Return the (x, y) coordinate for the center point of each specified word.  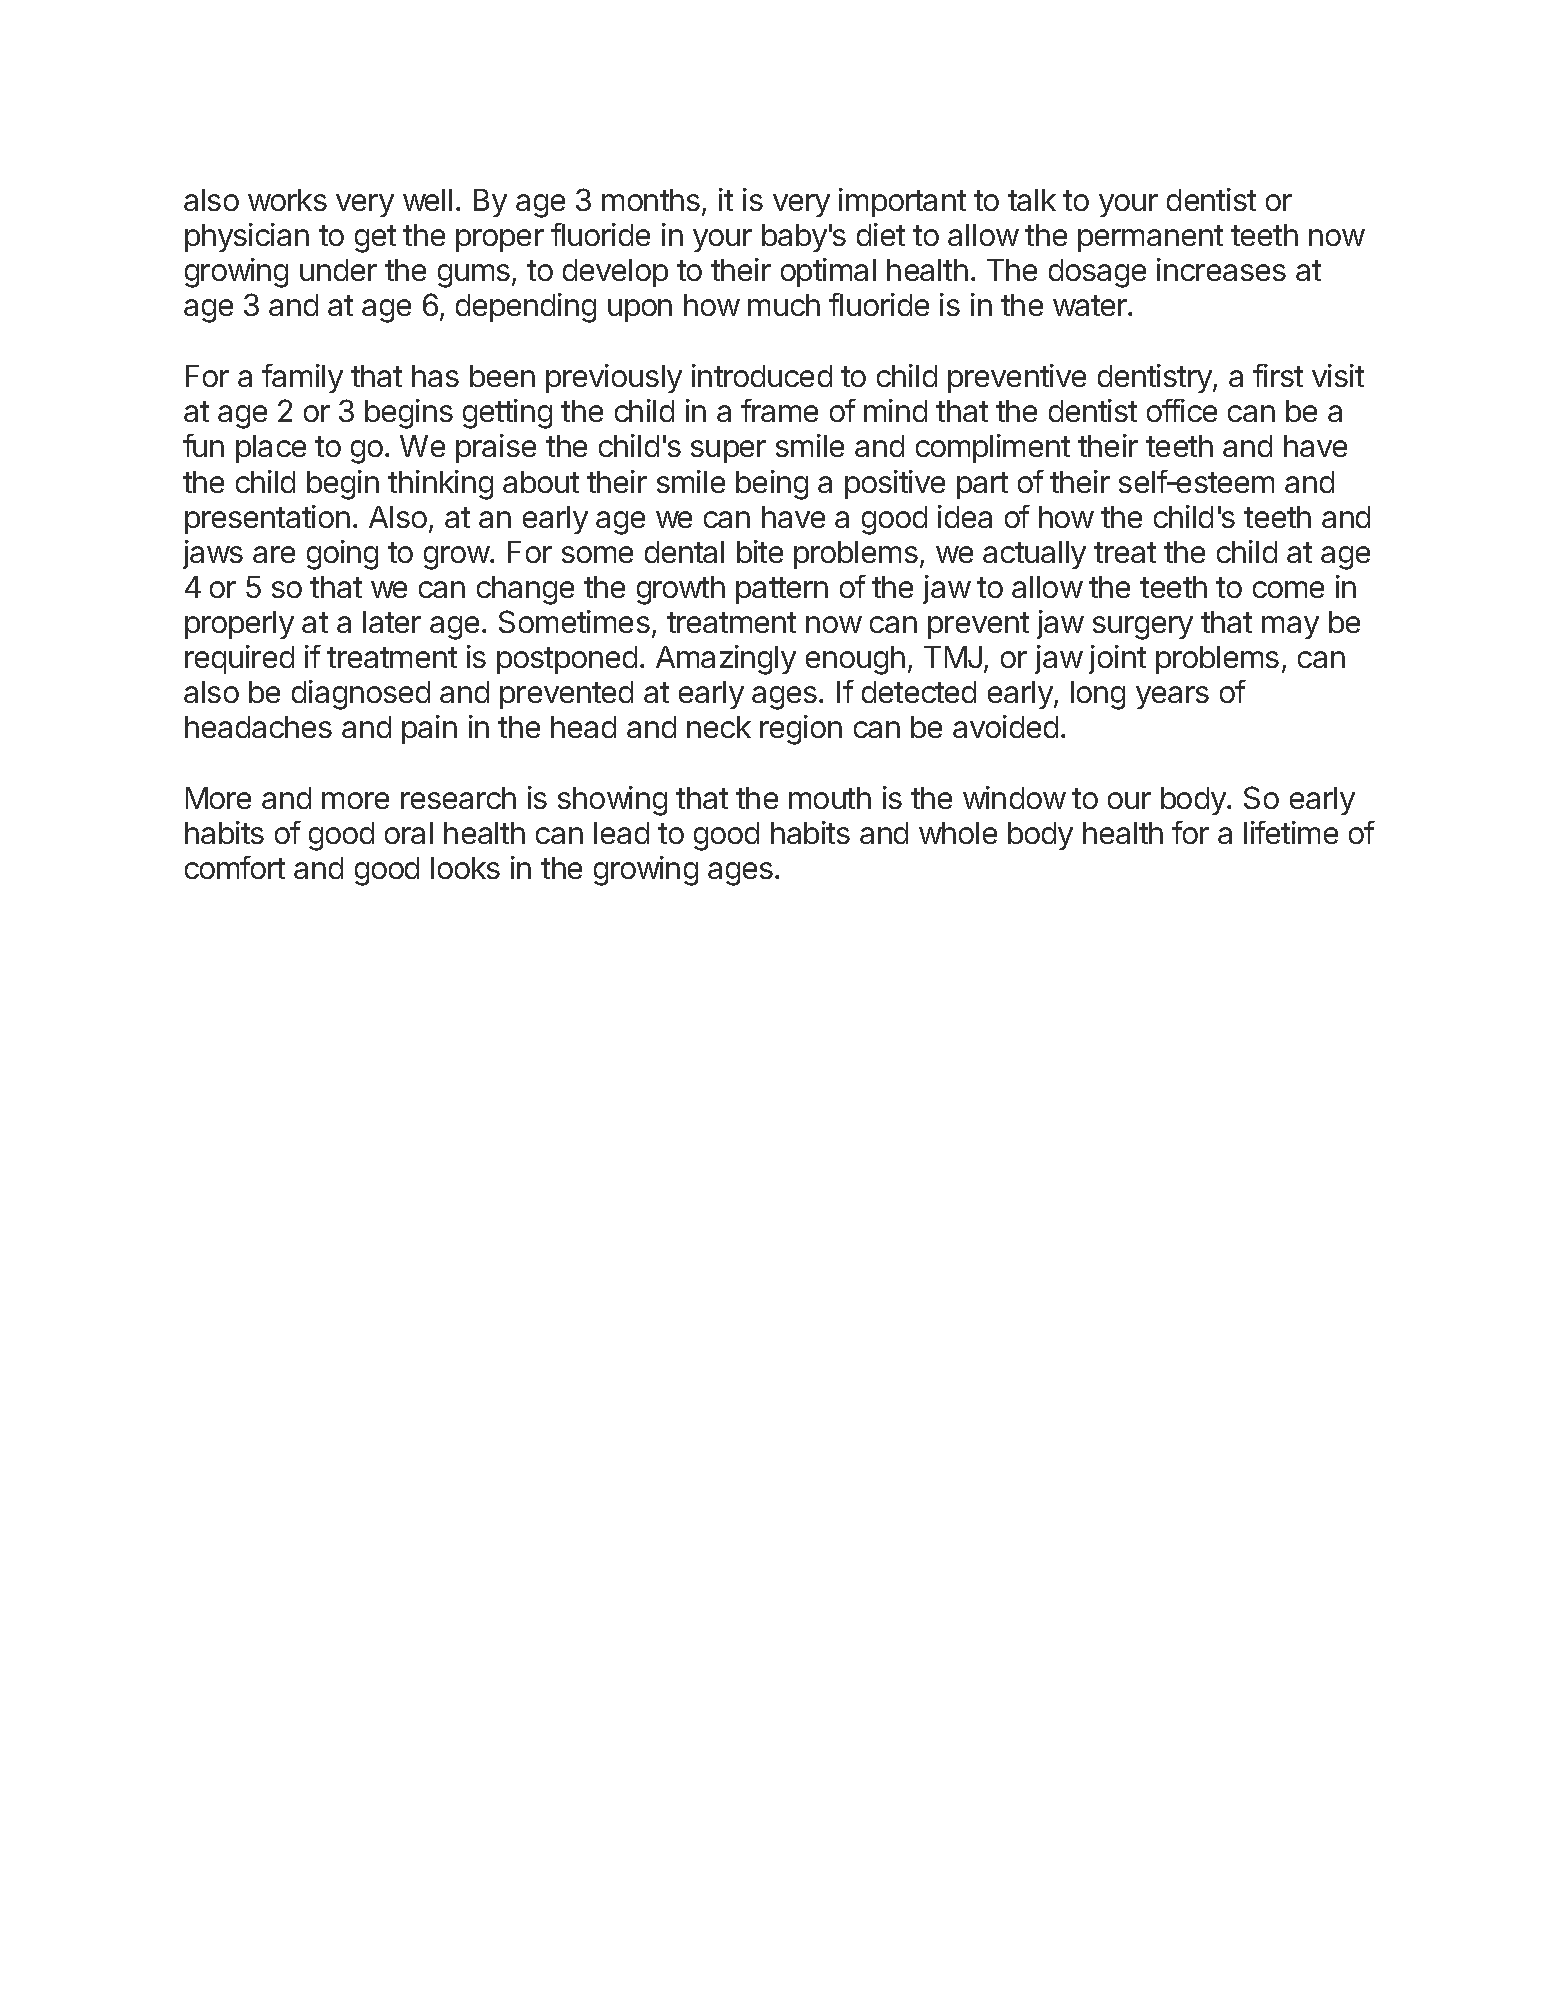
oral (409, 833)
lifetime (1291, 832)
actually (1034, 555)
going (342, 555)
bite (760, 551)
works (287, 200)
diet (881, 234)
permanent (1150, 238)
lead (621, 833)
